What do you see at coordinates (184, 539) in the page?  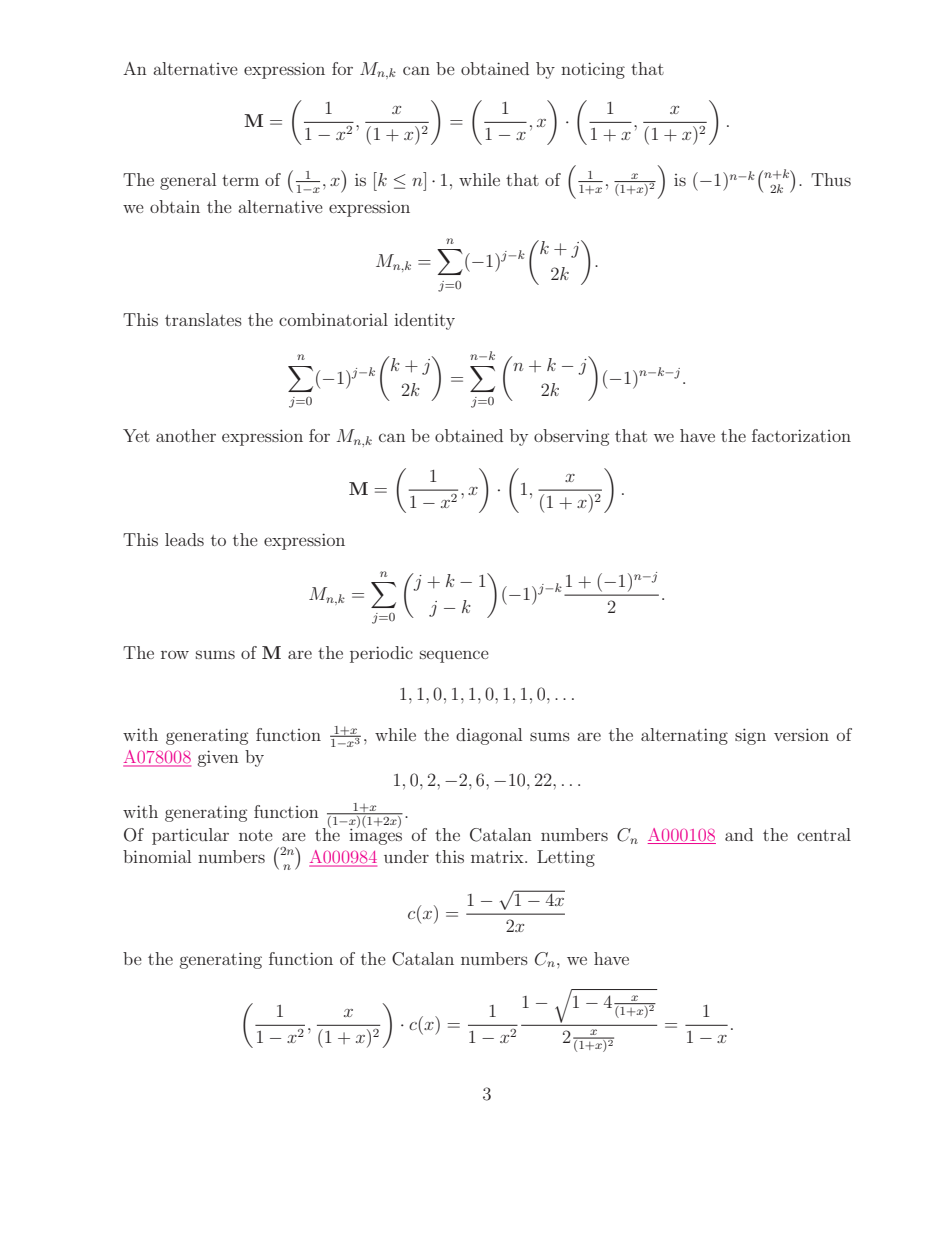 I see `leads` at bounding box center [184, 539].
